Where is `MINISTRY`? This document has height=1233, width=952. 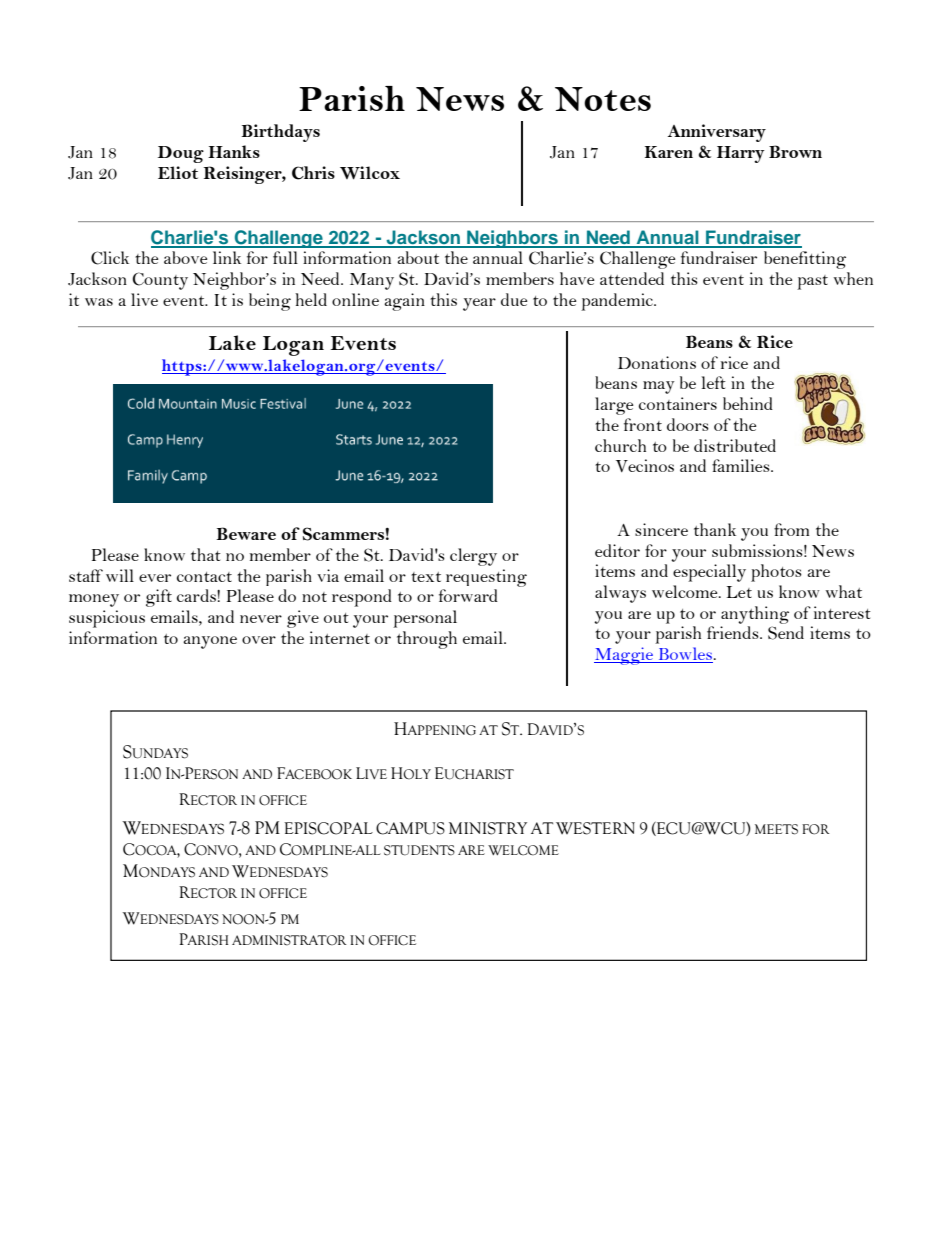
MINISTRY is located at coordinates (488, 828).
